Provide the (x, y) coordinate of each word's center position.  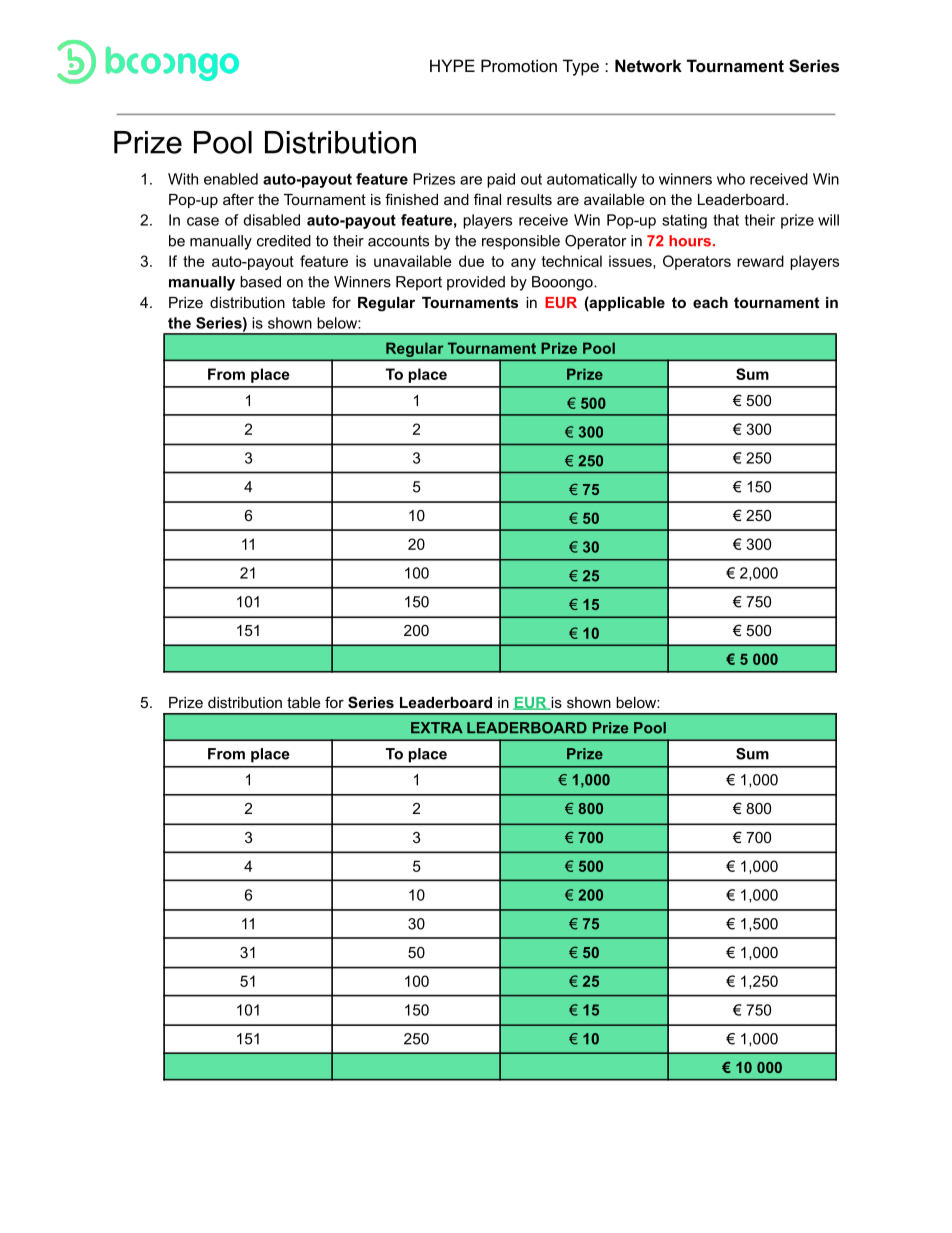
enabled (231, 179)
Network (648, 65)
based (260, 282)
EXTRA (437, 727)
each (710, 302)
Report (419, 283)
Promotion (519, 65)
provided (476, 283)
